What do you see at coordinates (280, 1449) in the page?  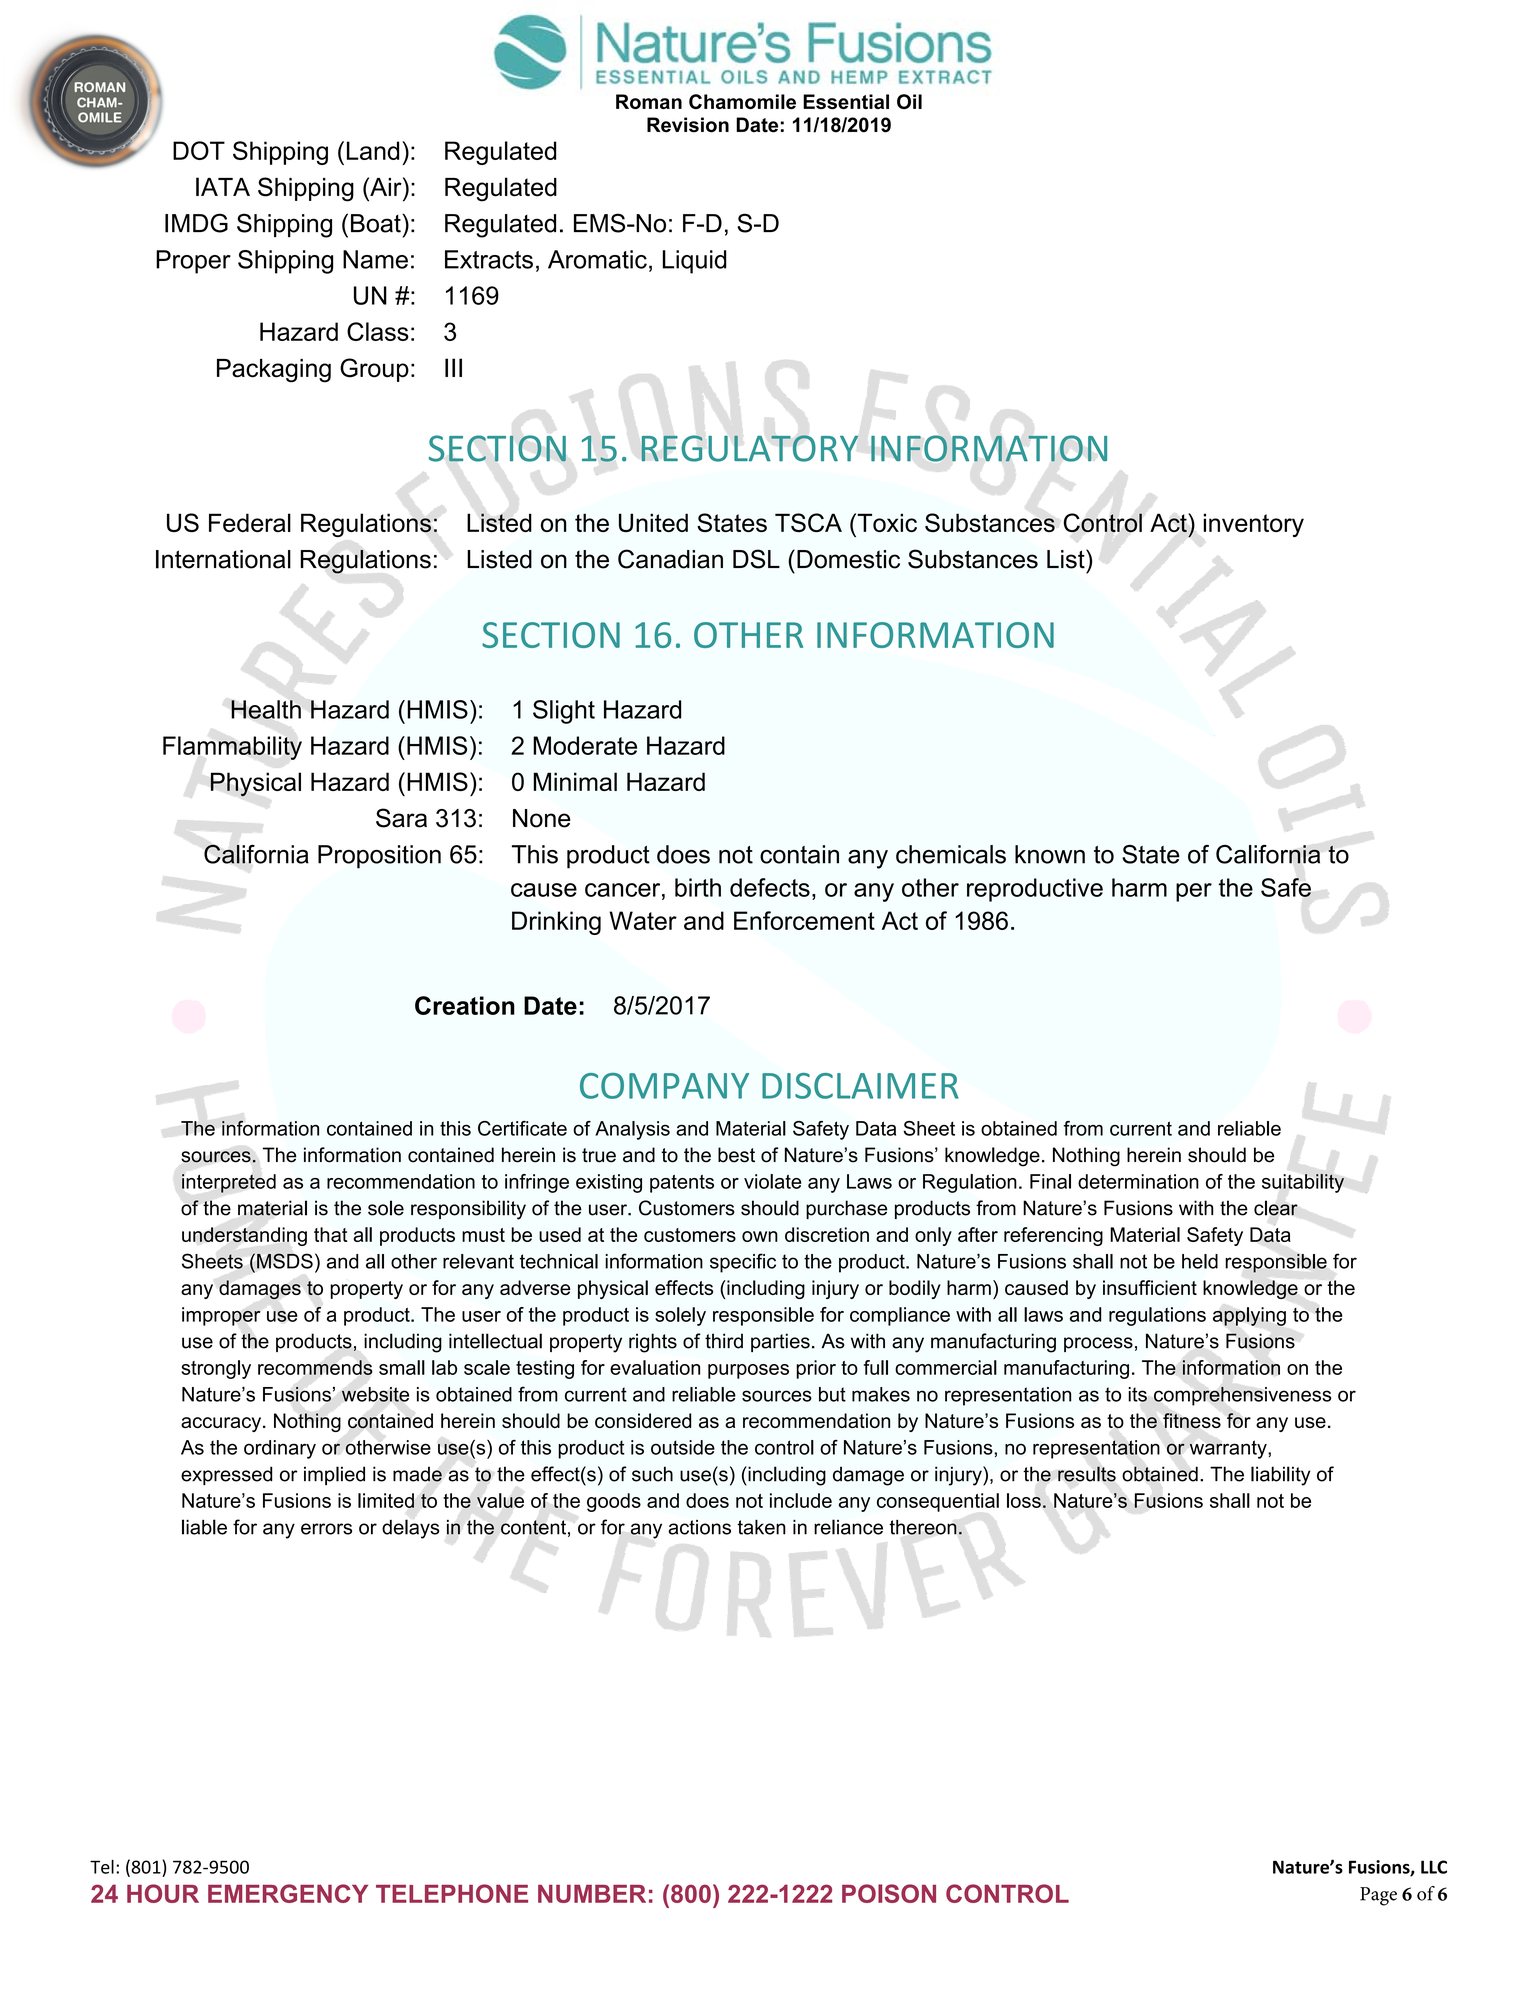 I see `ordinary` at bounding box center [280, 1449].
